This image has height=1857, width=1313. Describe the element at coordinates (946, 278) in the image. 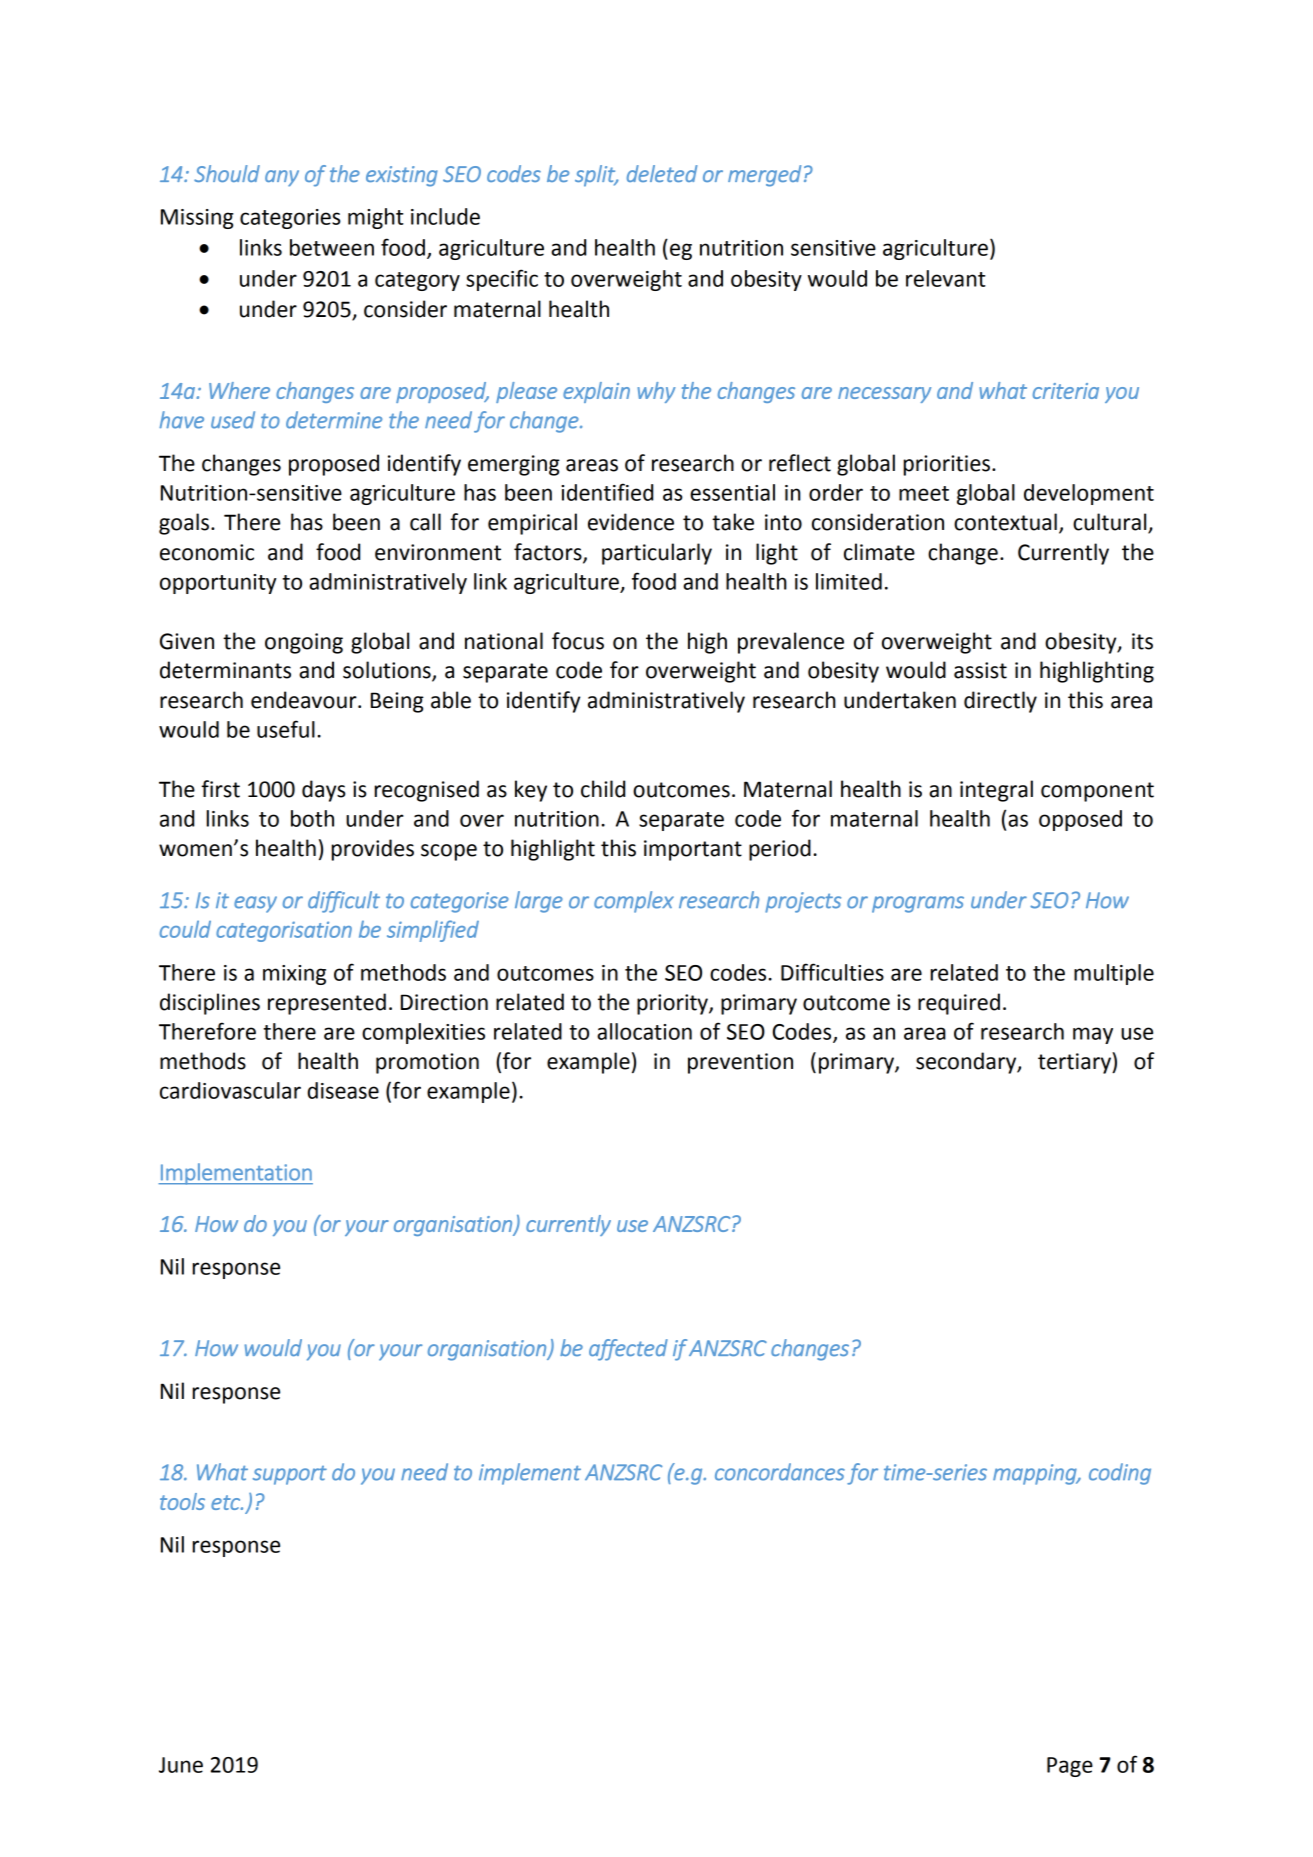

I see `relevant` at that location.
